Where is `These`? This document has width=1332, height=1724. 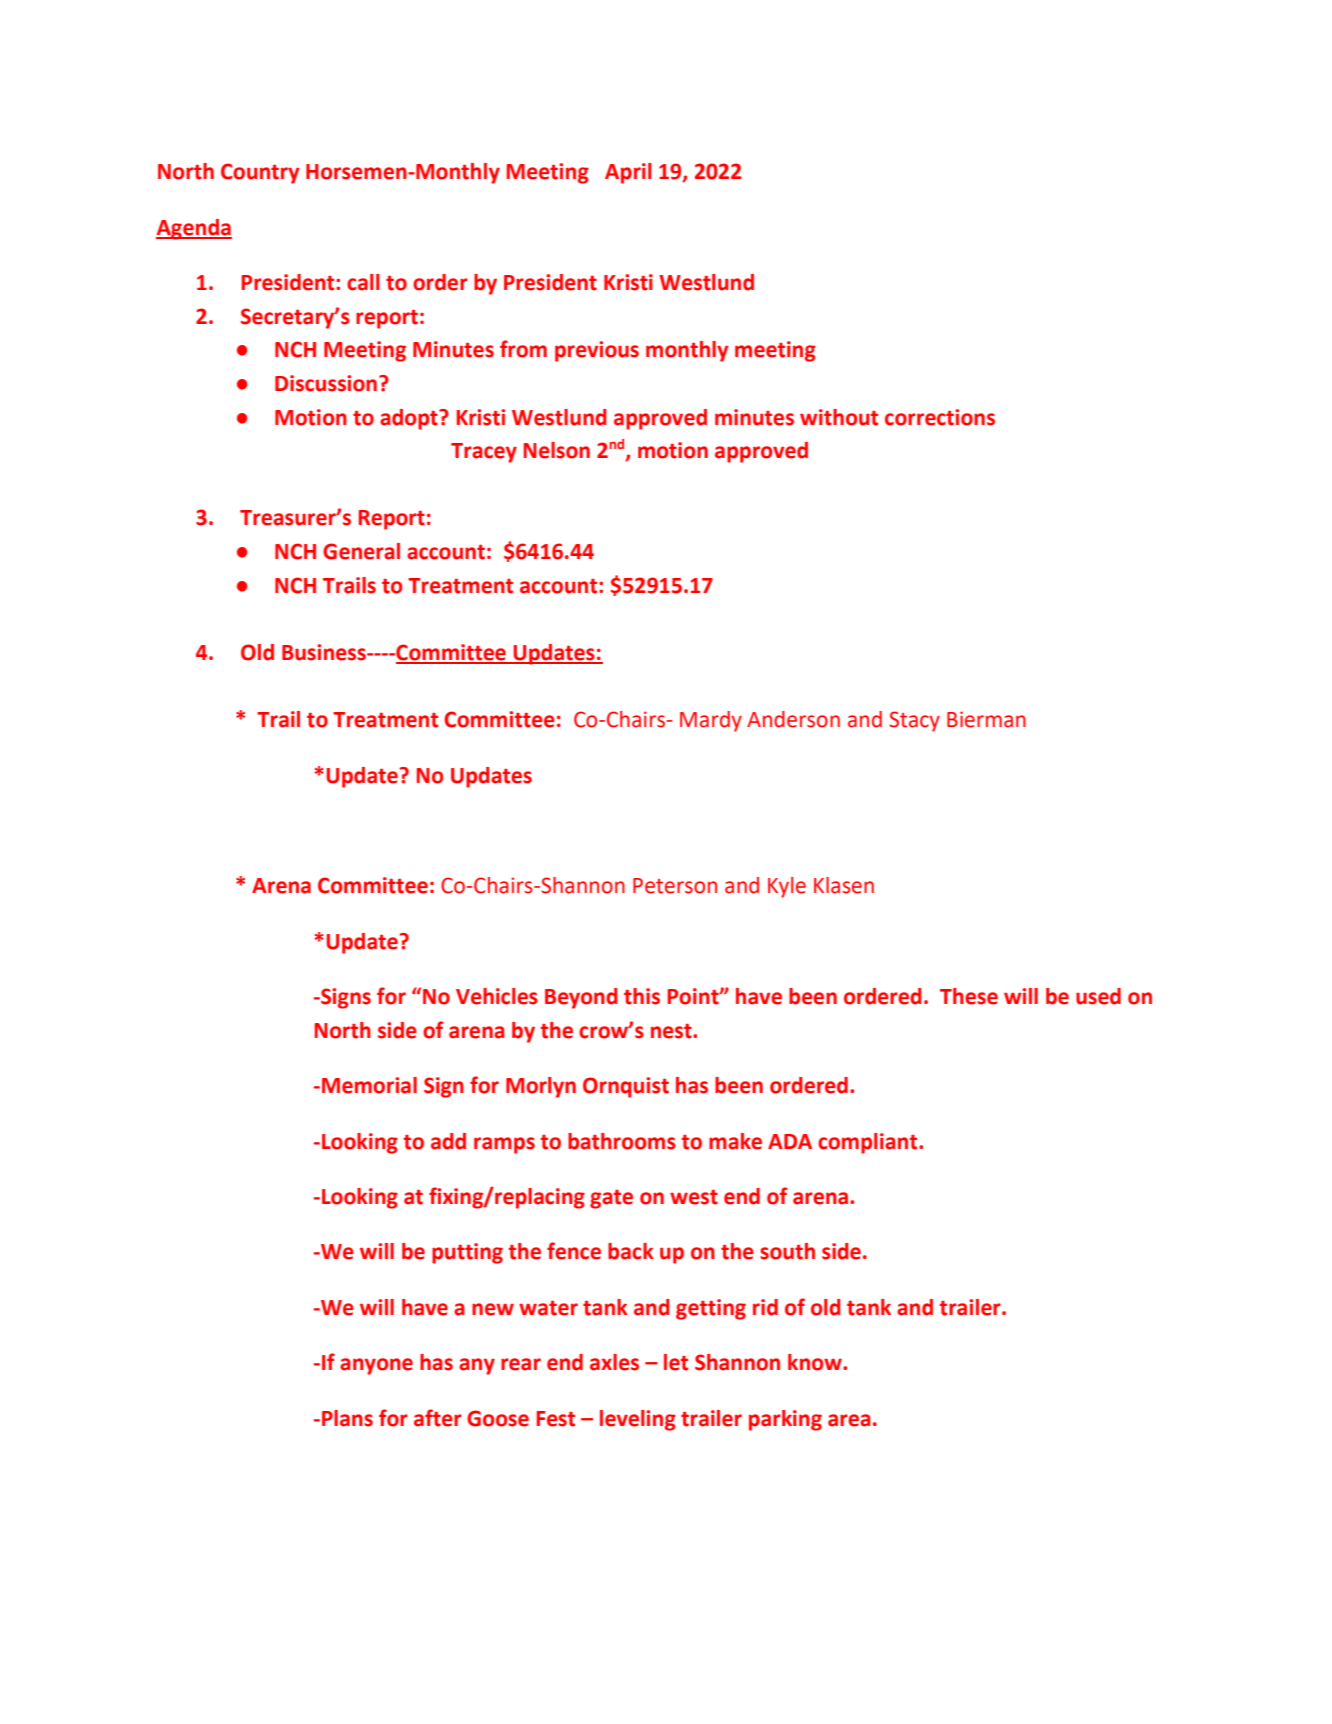
These is located at coordinates (969, 996).
